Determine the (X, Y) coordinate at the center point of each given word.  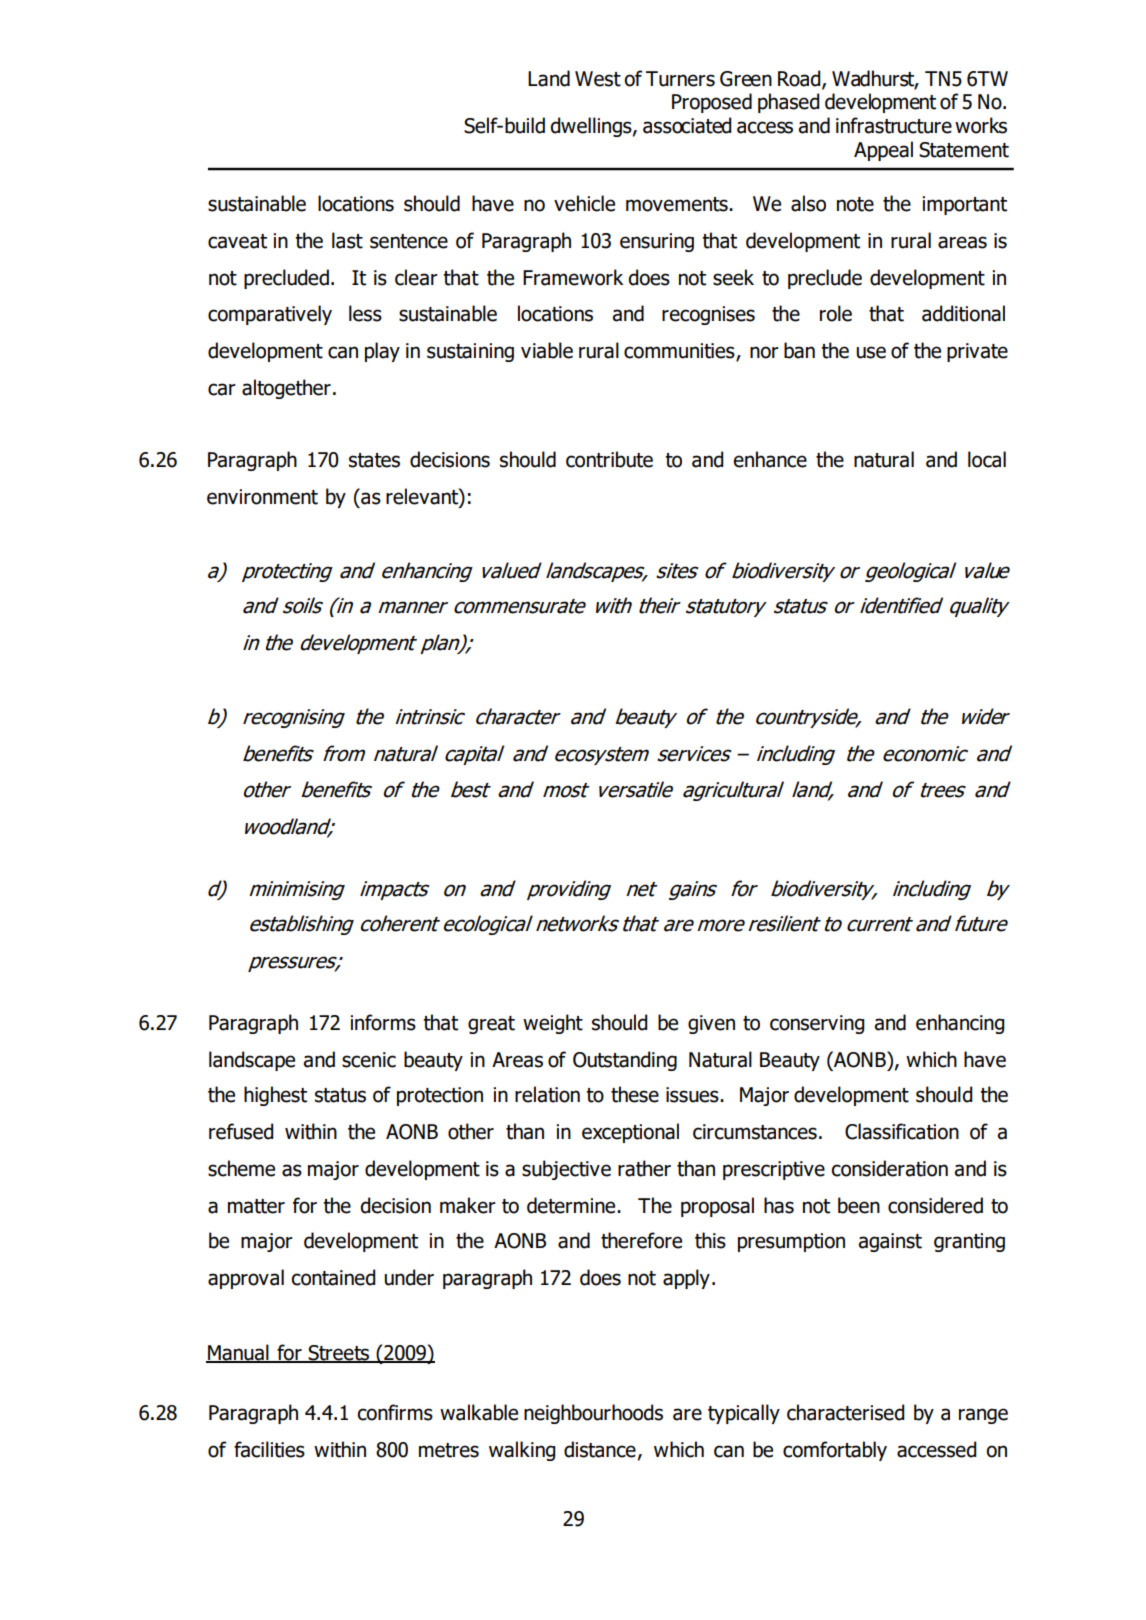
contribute (609, 459)
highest (275, 1096)
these (635, 1094)
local (987, 459)
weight (553, 1024)
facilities (269, 1449)
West (598, 79)
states (374, 460)
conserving (817, 1024)
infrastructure (894, 125)
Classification (902, 1131)
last (347, 240)
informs (383, 1022)
